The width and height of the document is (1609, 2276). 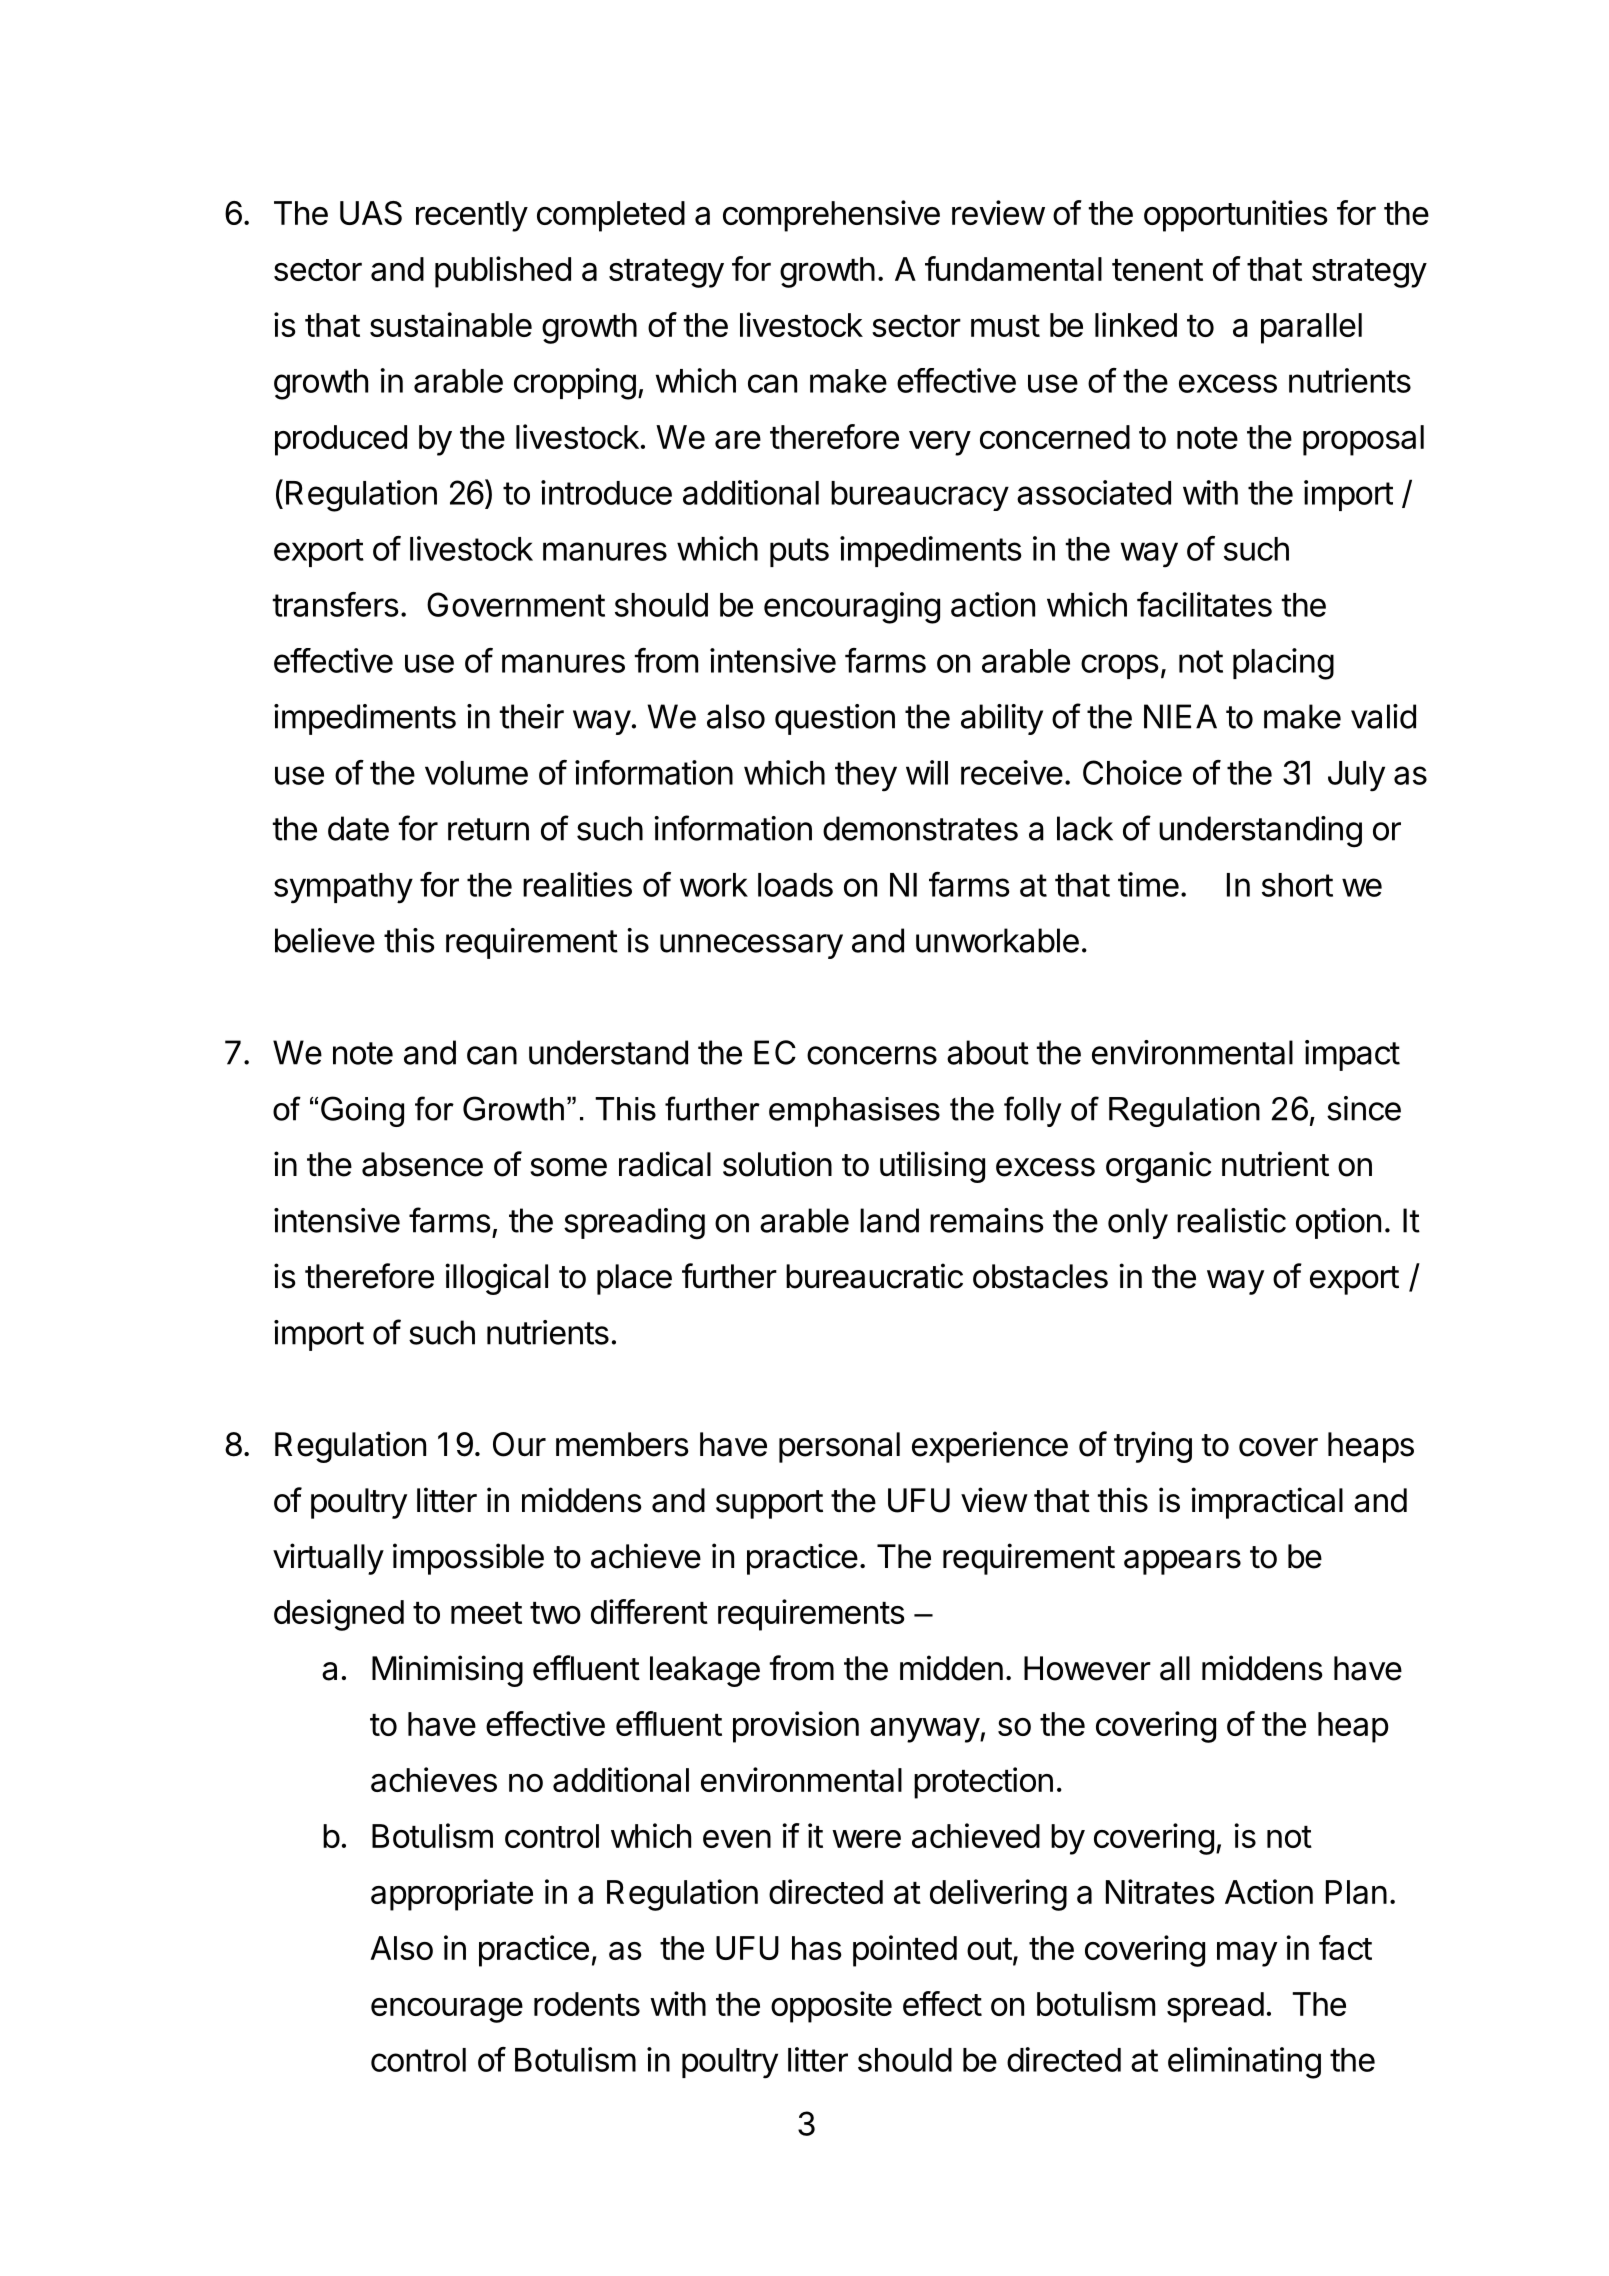 What do you see at coordinates (503, 272) in the document?
I see `published` at bounding box center [503, 272].
